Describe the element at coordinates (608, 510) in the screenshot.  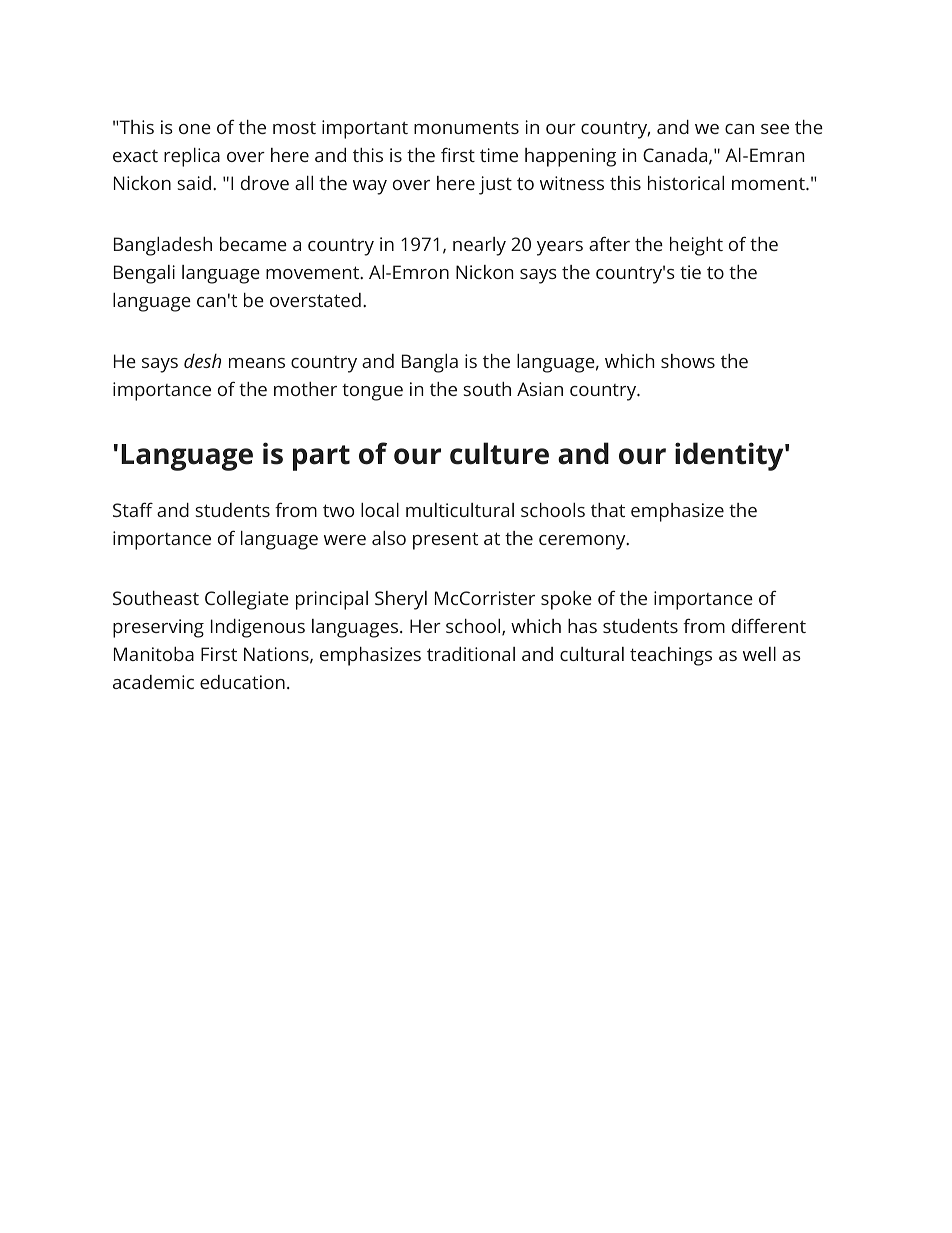
I see `that` at that location.
